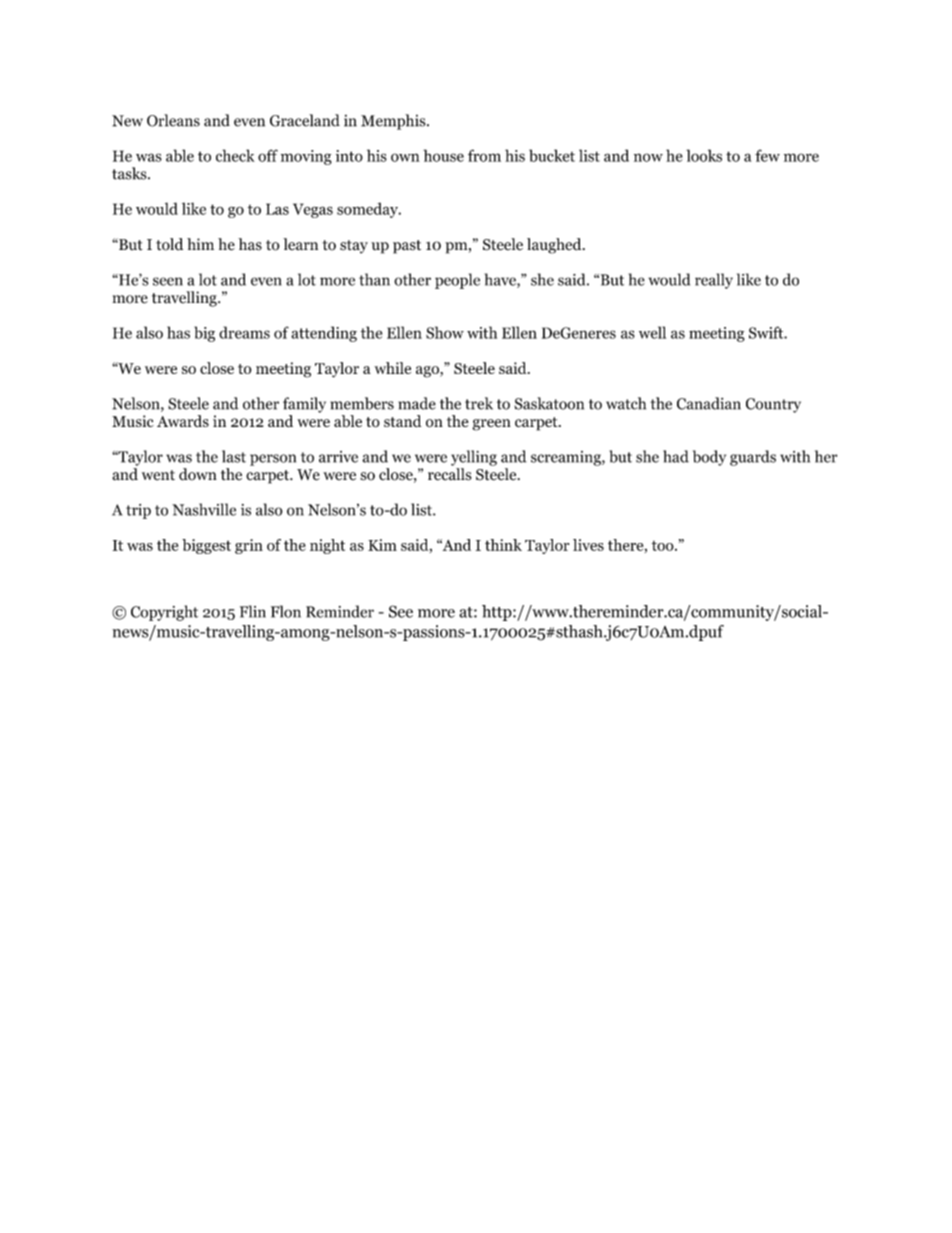  What do you see at coordinates (443, 155) in the screenshot?
I see `house` at bounding box center [443, 155].
